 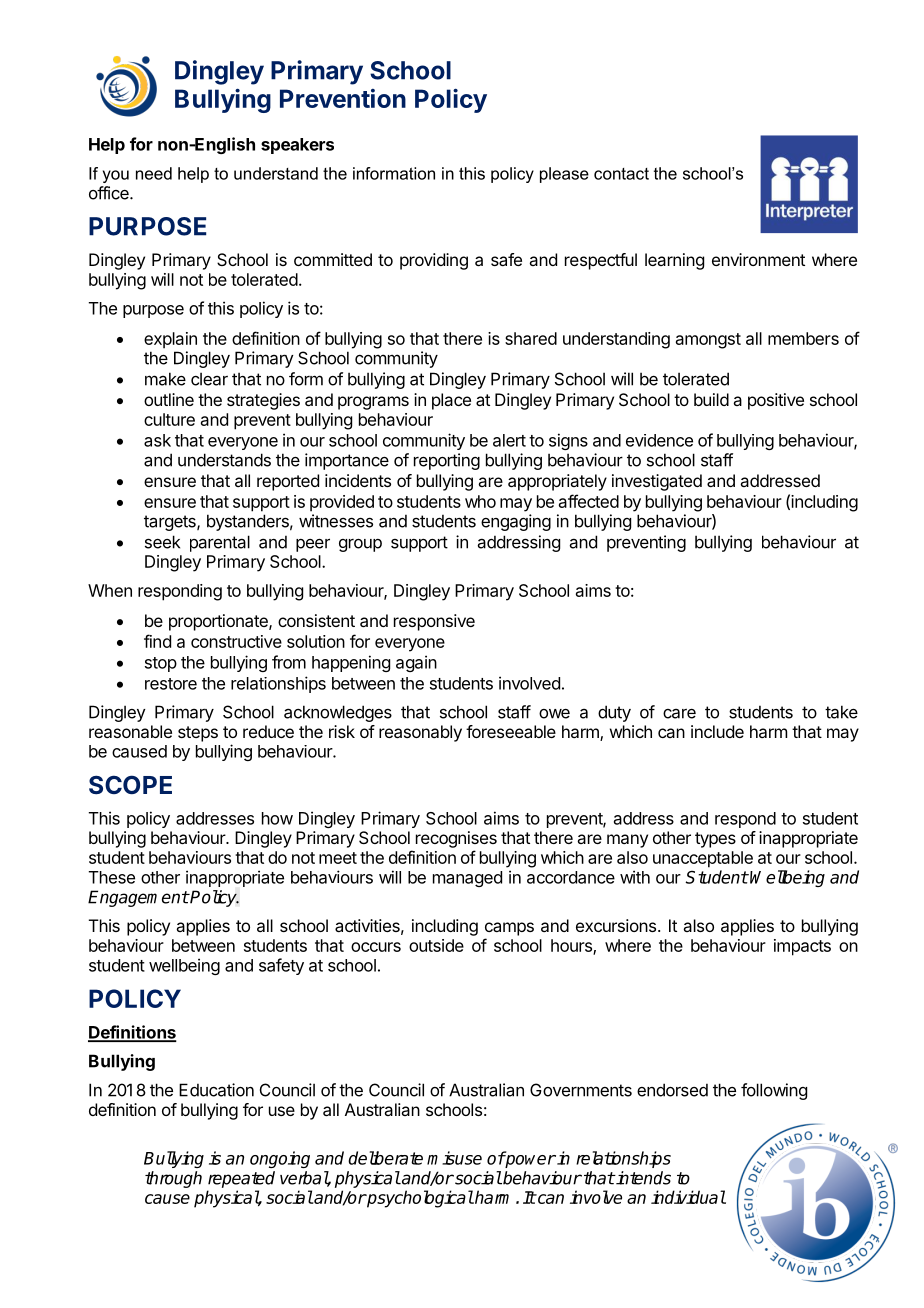 What do you see at coordinates (138, 898) in the document?
I see `Engagement` at bounding box center [138, 898].
